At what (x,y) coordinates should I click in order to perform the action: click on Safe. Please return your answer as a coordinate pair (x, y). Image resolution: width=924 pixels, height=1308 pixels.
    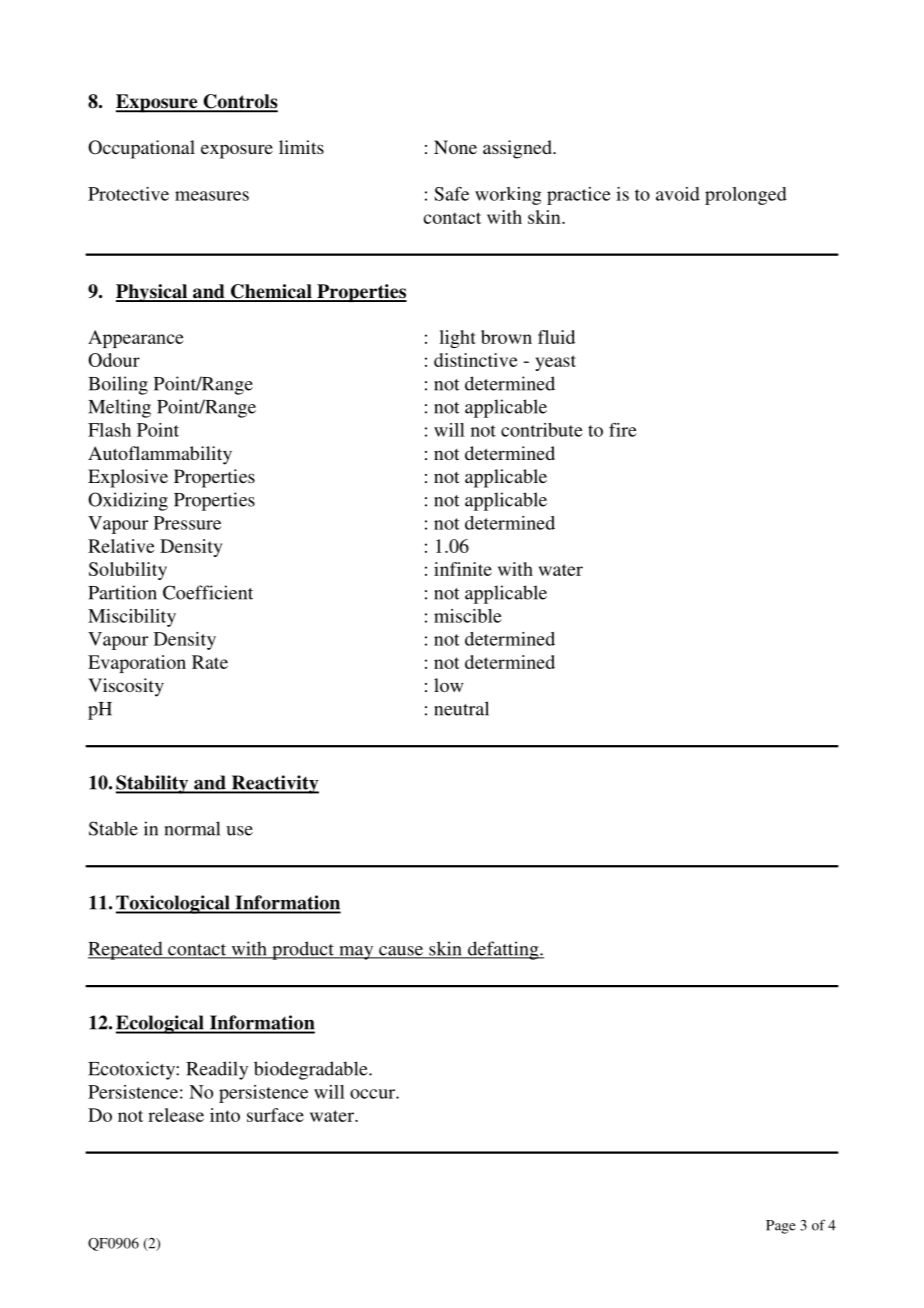
    Looking at the image, I should click on (451, 194).
